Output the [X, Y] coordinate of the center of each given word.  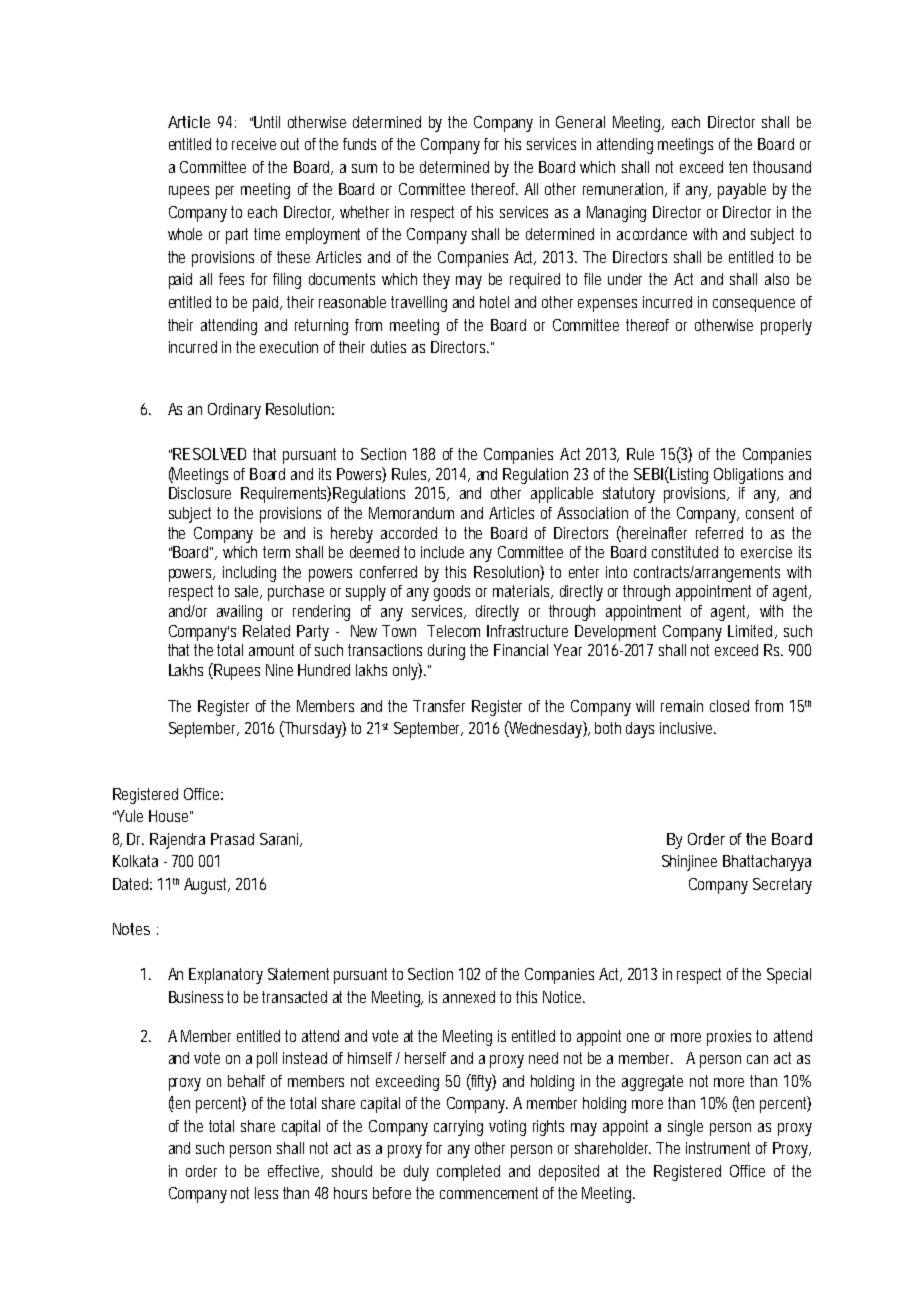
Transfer [439, 706]
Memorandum [411, 513]
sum [364, 168]
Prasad [232, 839]
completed [468, 1173]
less [266, 1193]
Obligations [748, 476]
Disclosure [200, 493]
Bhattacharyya [767, 863]
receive [254, 144]
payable [742, 191]
